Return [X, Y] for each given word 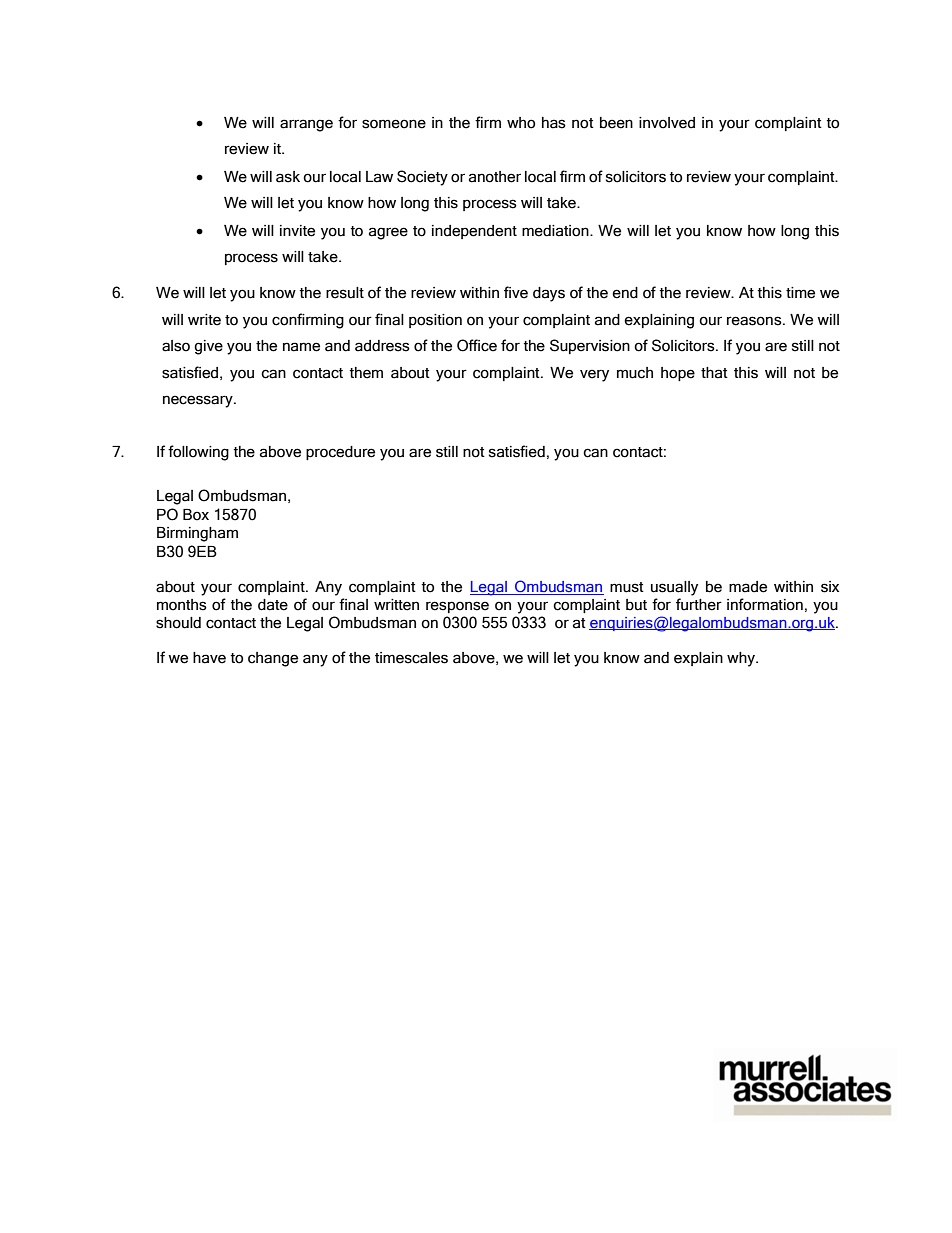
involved [667, 123]
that [714, 373]
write [204, 320]
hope [678, 374]
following [198, 453]
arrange [306, 125]
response [457, 607]
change [273, 659]
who [521, 123]
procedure [340, 453]
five [516, 292]
